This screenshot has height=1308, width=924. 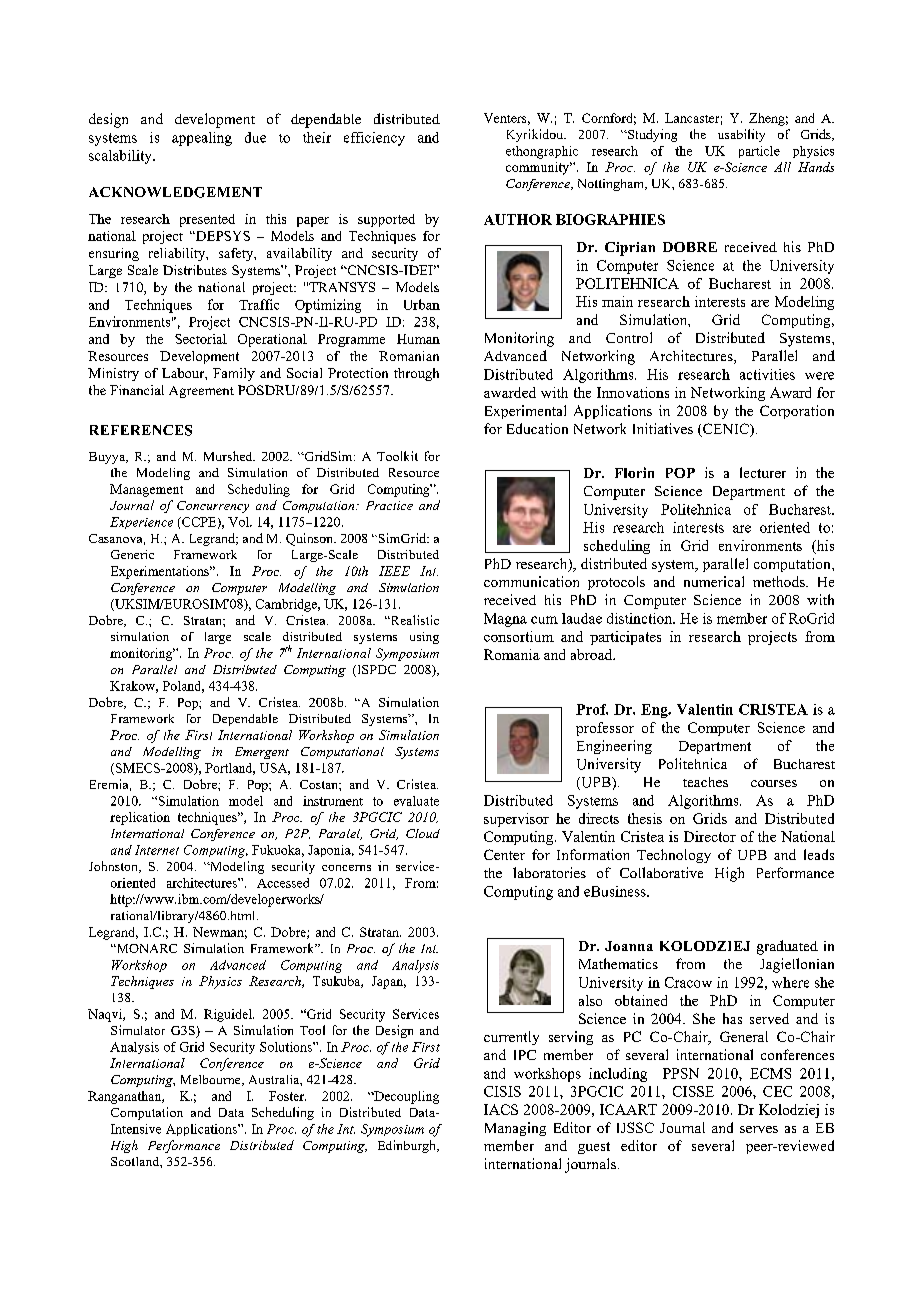 I want to click on Managing, so click(x=515, y=1129).
